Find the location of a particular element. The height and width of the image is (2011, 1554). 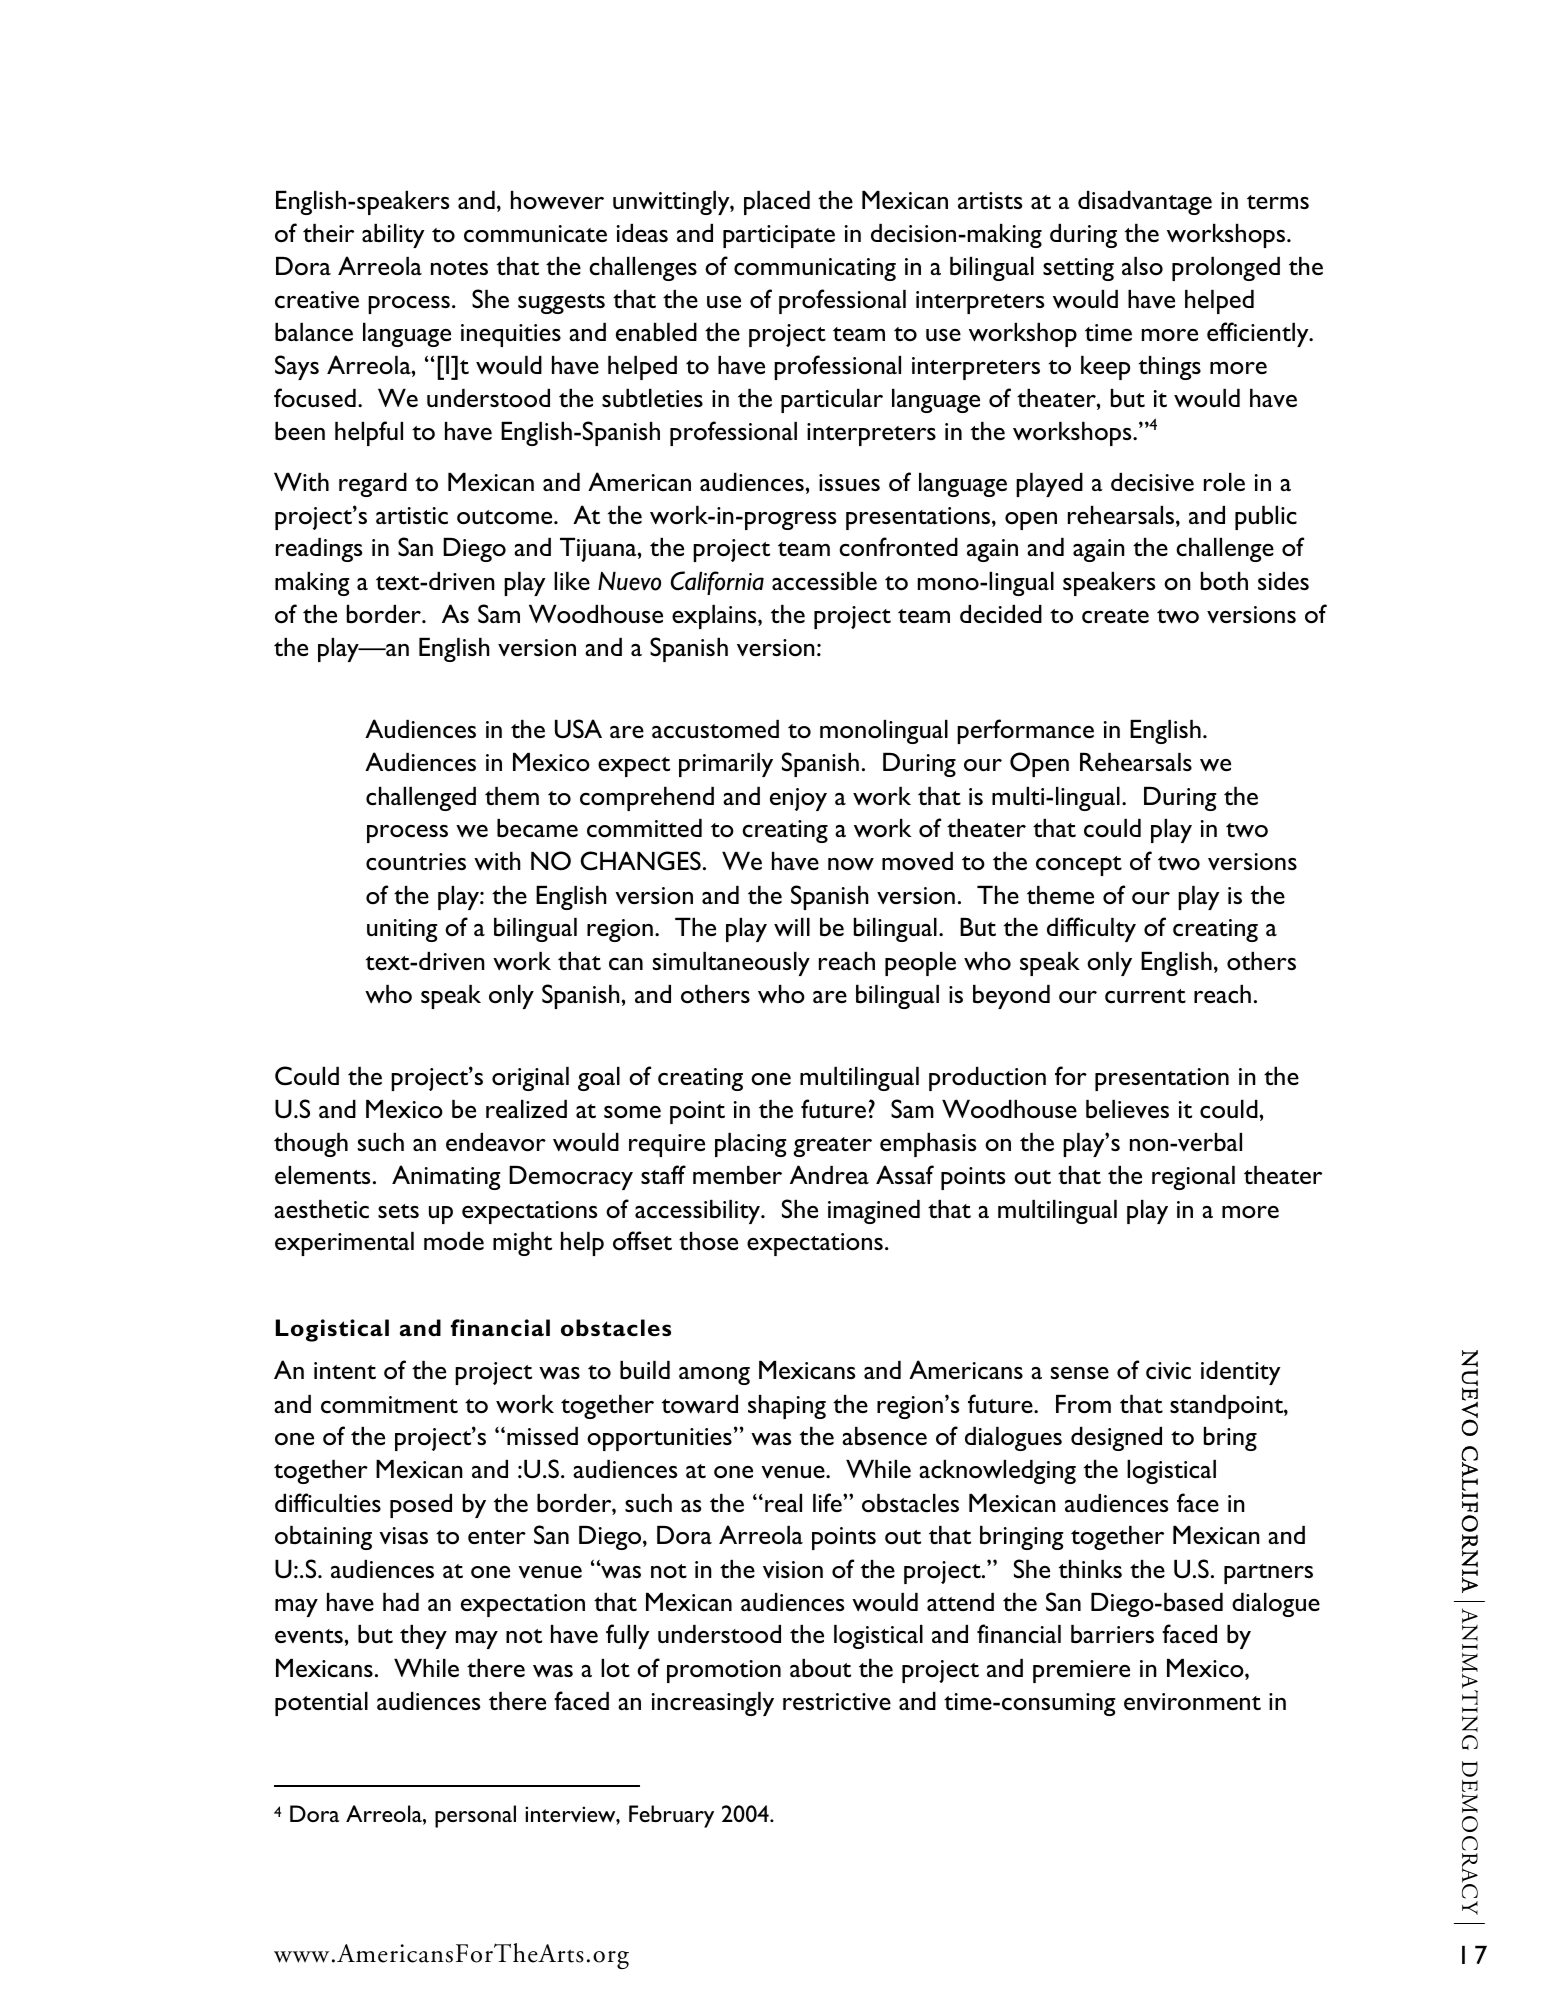

ability is located at coordinates (393, 236).
